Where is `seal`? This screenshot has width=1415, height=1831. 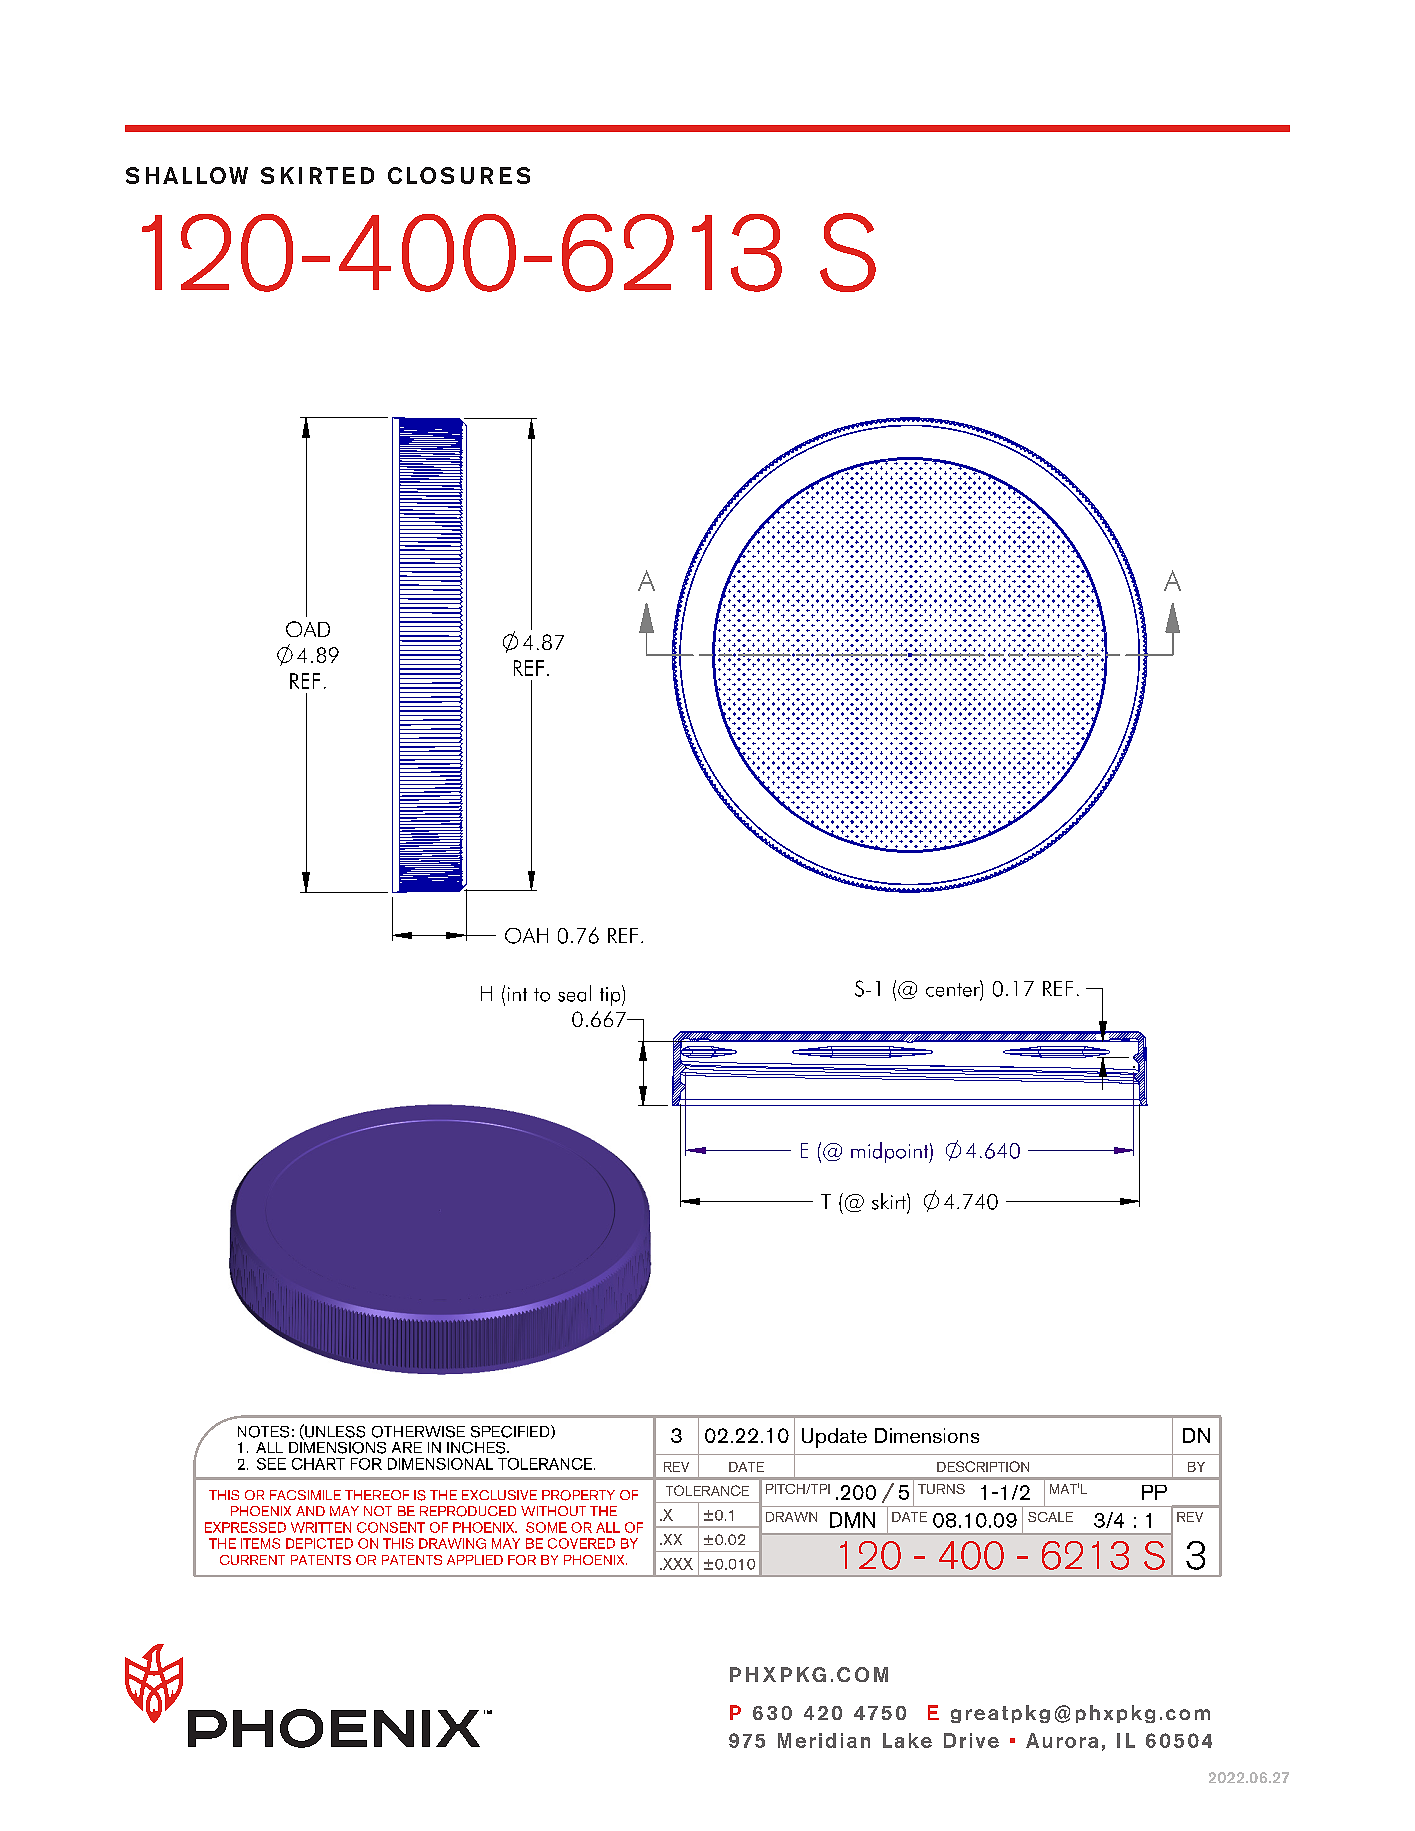
seal is located at coordinates (574, 993).
